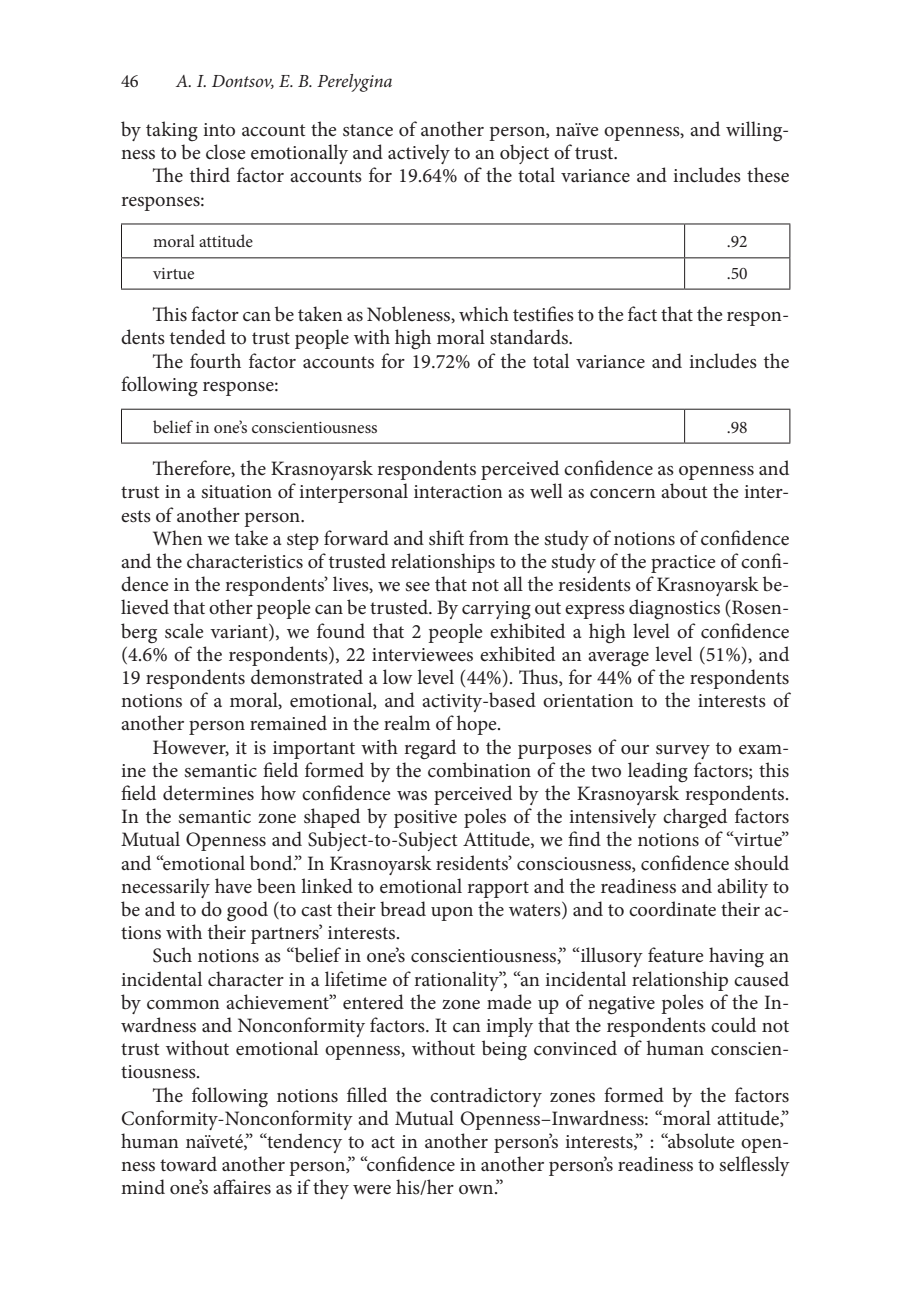 This screenshot has width=921, height=1316. I want to click on good, so click(247, 911).
